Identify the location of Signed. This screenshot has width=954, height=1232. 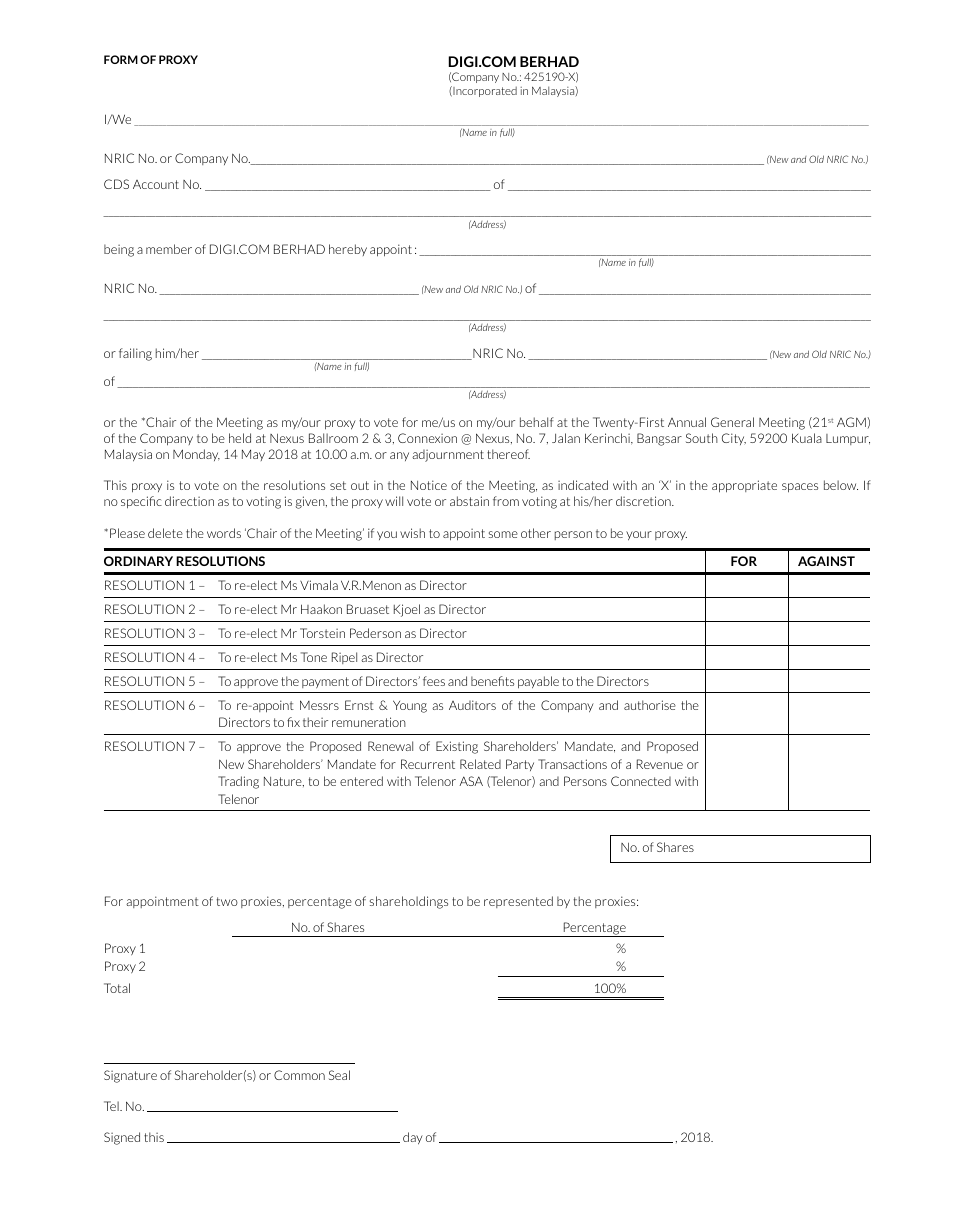
(122, 1138).
